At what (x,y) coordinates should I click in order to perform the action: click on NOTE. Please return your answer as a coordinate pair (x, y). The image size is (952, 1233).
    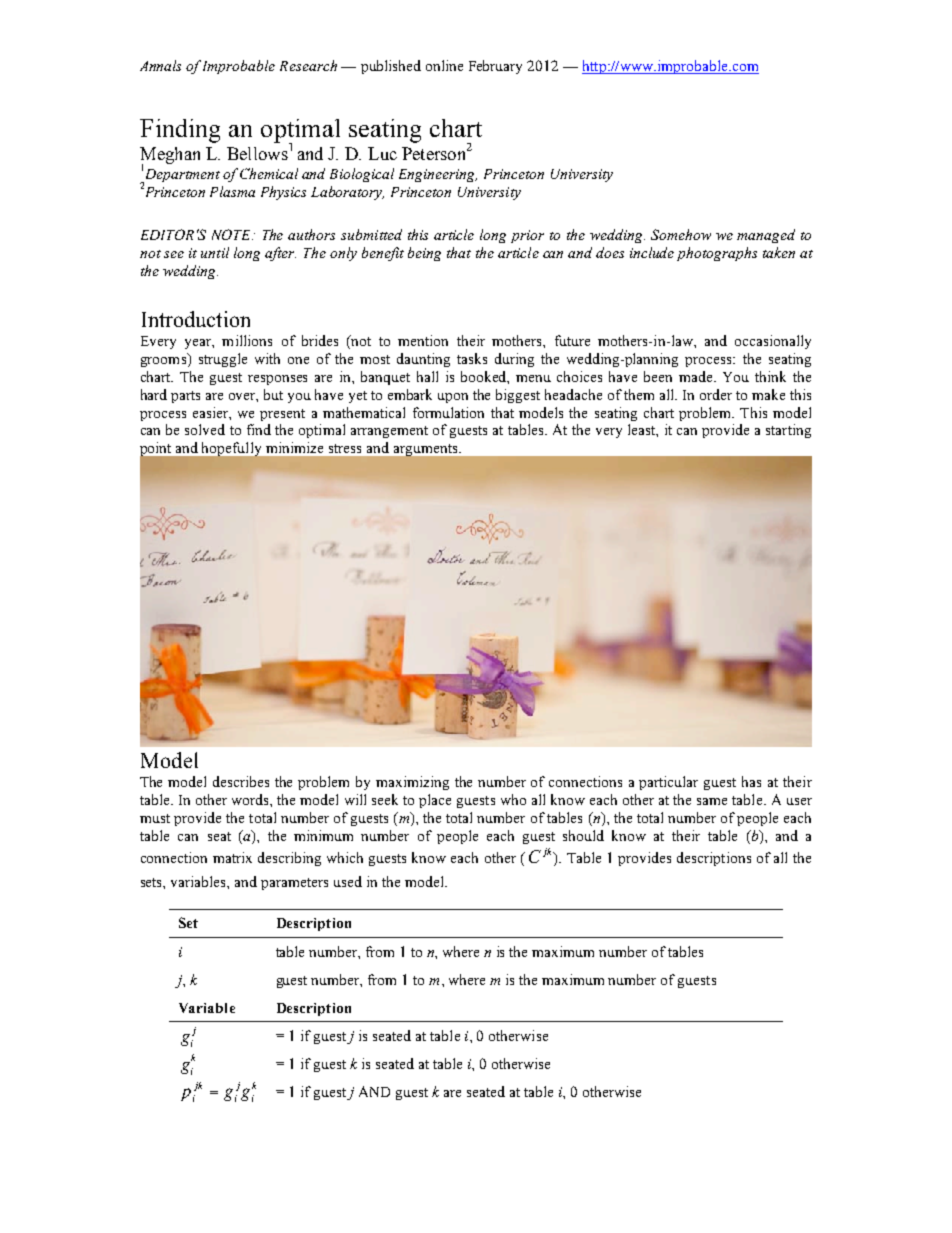
    Looking at the image, I should click on (232, 234).
